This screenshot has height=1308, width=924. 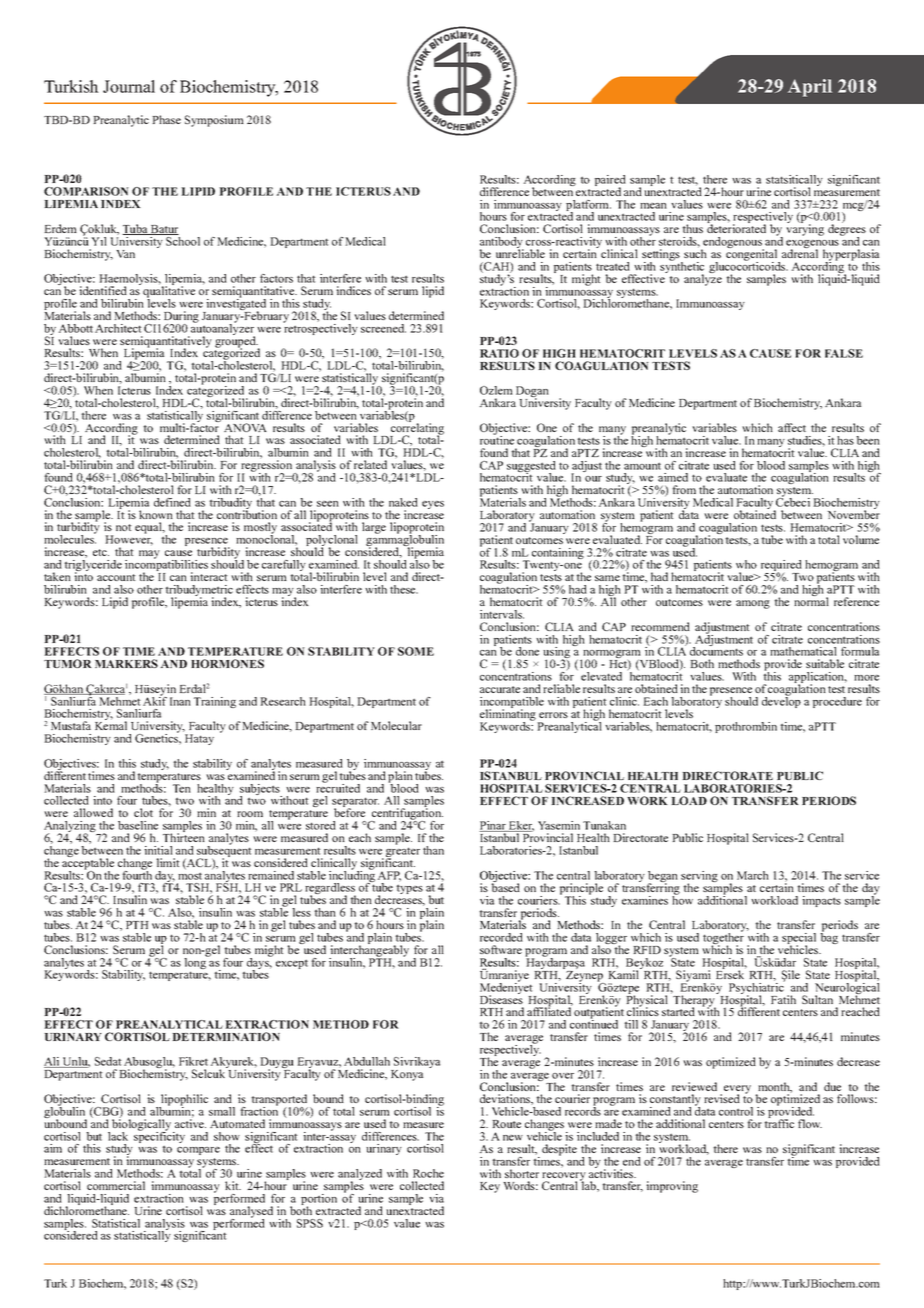 What do you see at coordinates (810, 88) in the screenshot?
I see `April` at bounding box center [810, 88].
